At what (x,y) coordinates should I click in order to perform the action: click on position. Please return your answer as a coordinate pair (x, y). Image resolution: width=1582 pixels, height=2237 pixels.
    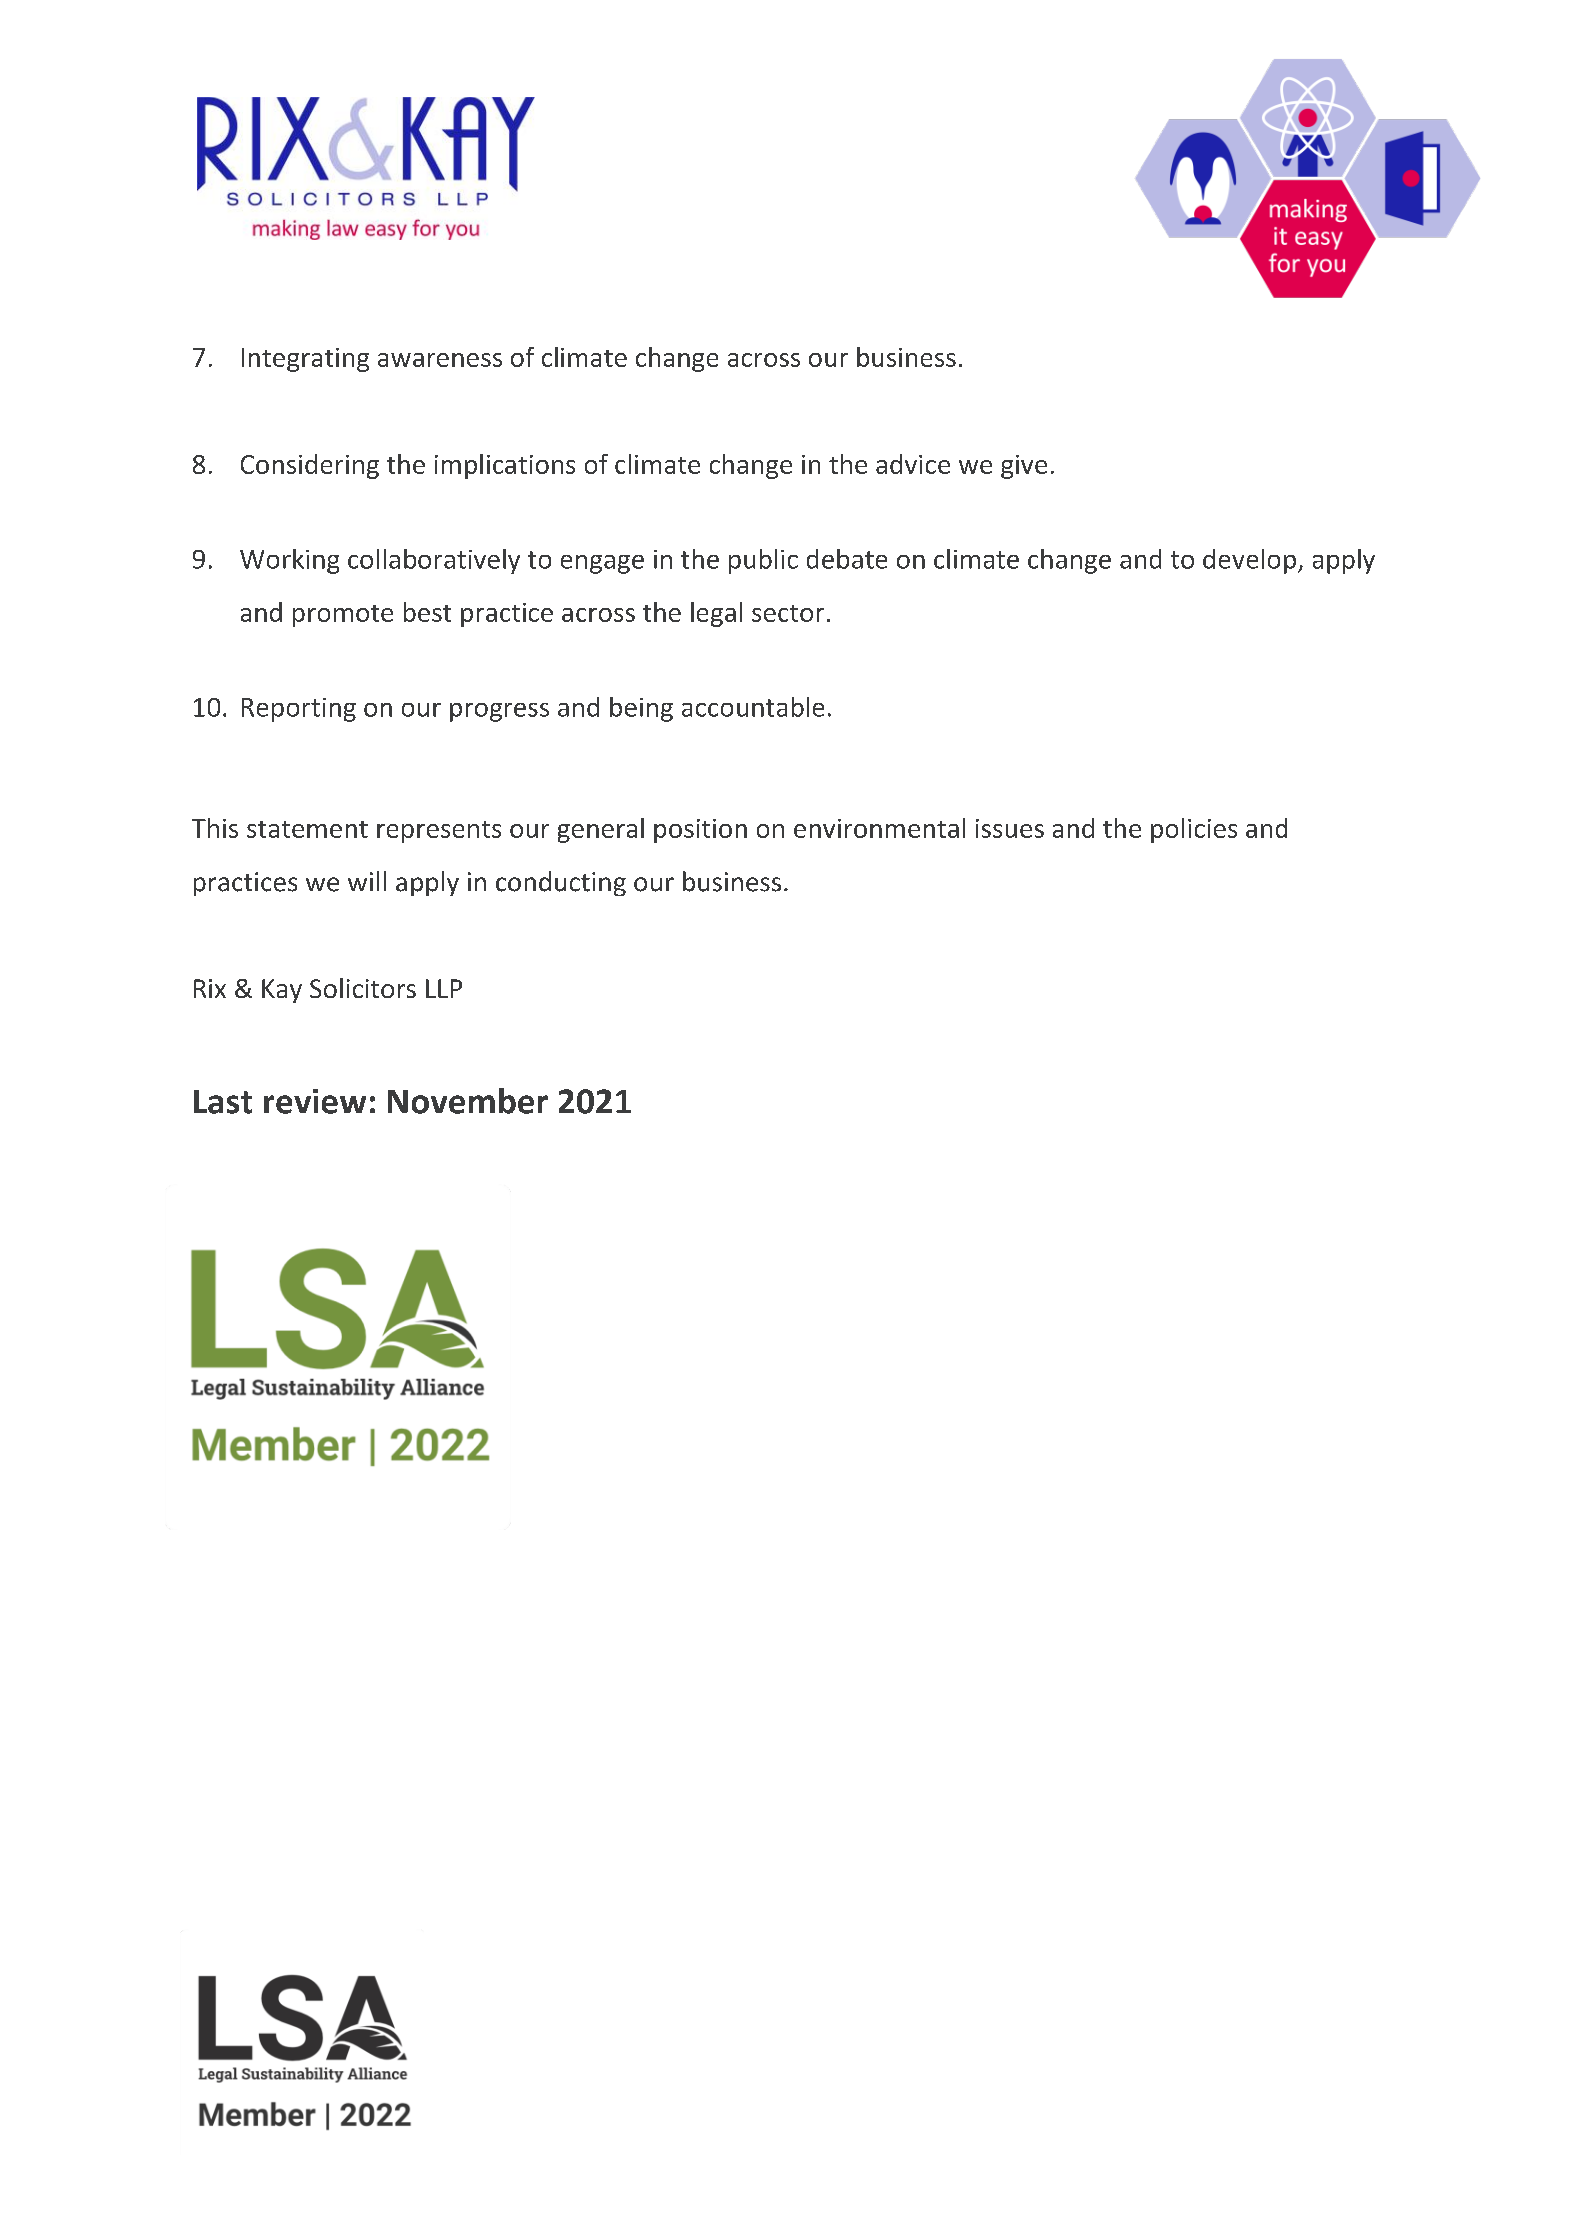
    Looking at the image, I should click on (700, 831).
